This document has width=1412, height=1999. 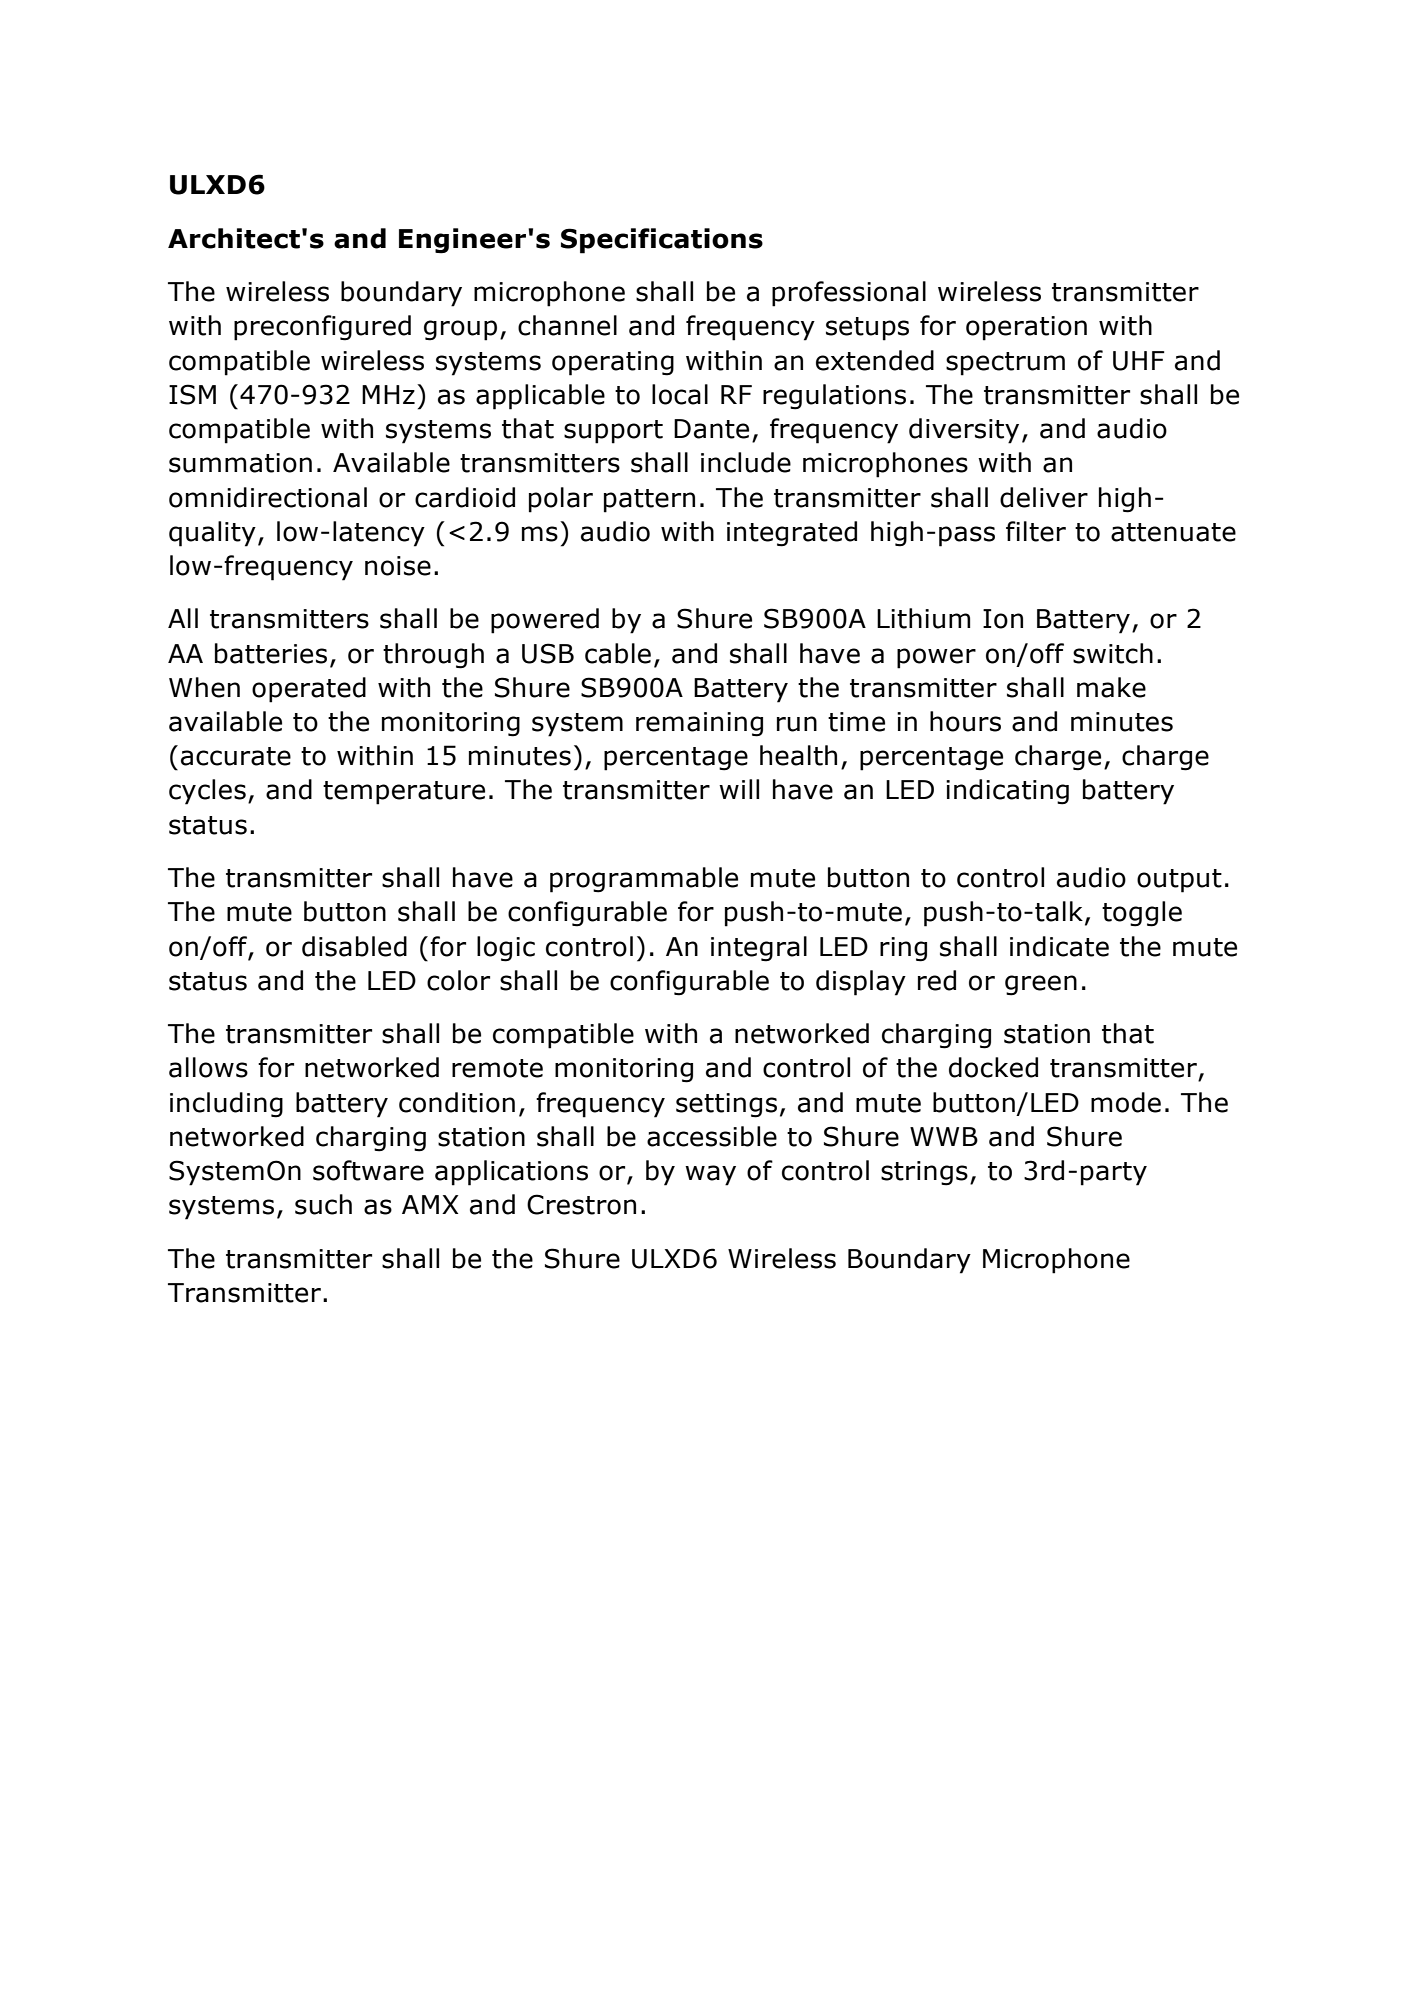 What do you see at coordinates (368, 1170) in the document?
I see `software` at bounding box center [368, 1170].
